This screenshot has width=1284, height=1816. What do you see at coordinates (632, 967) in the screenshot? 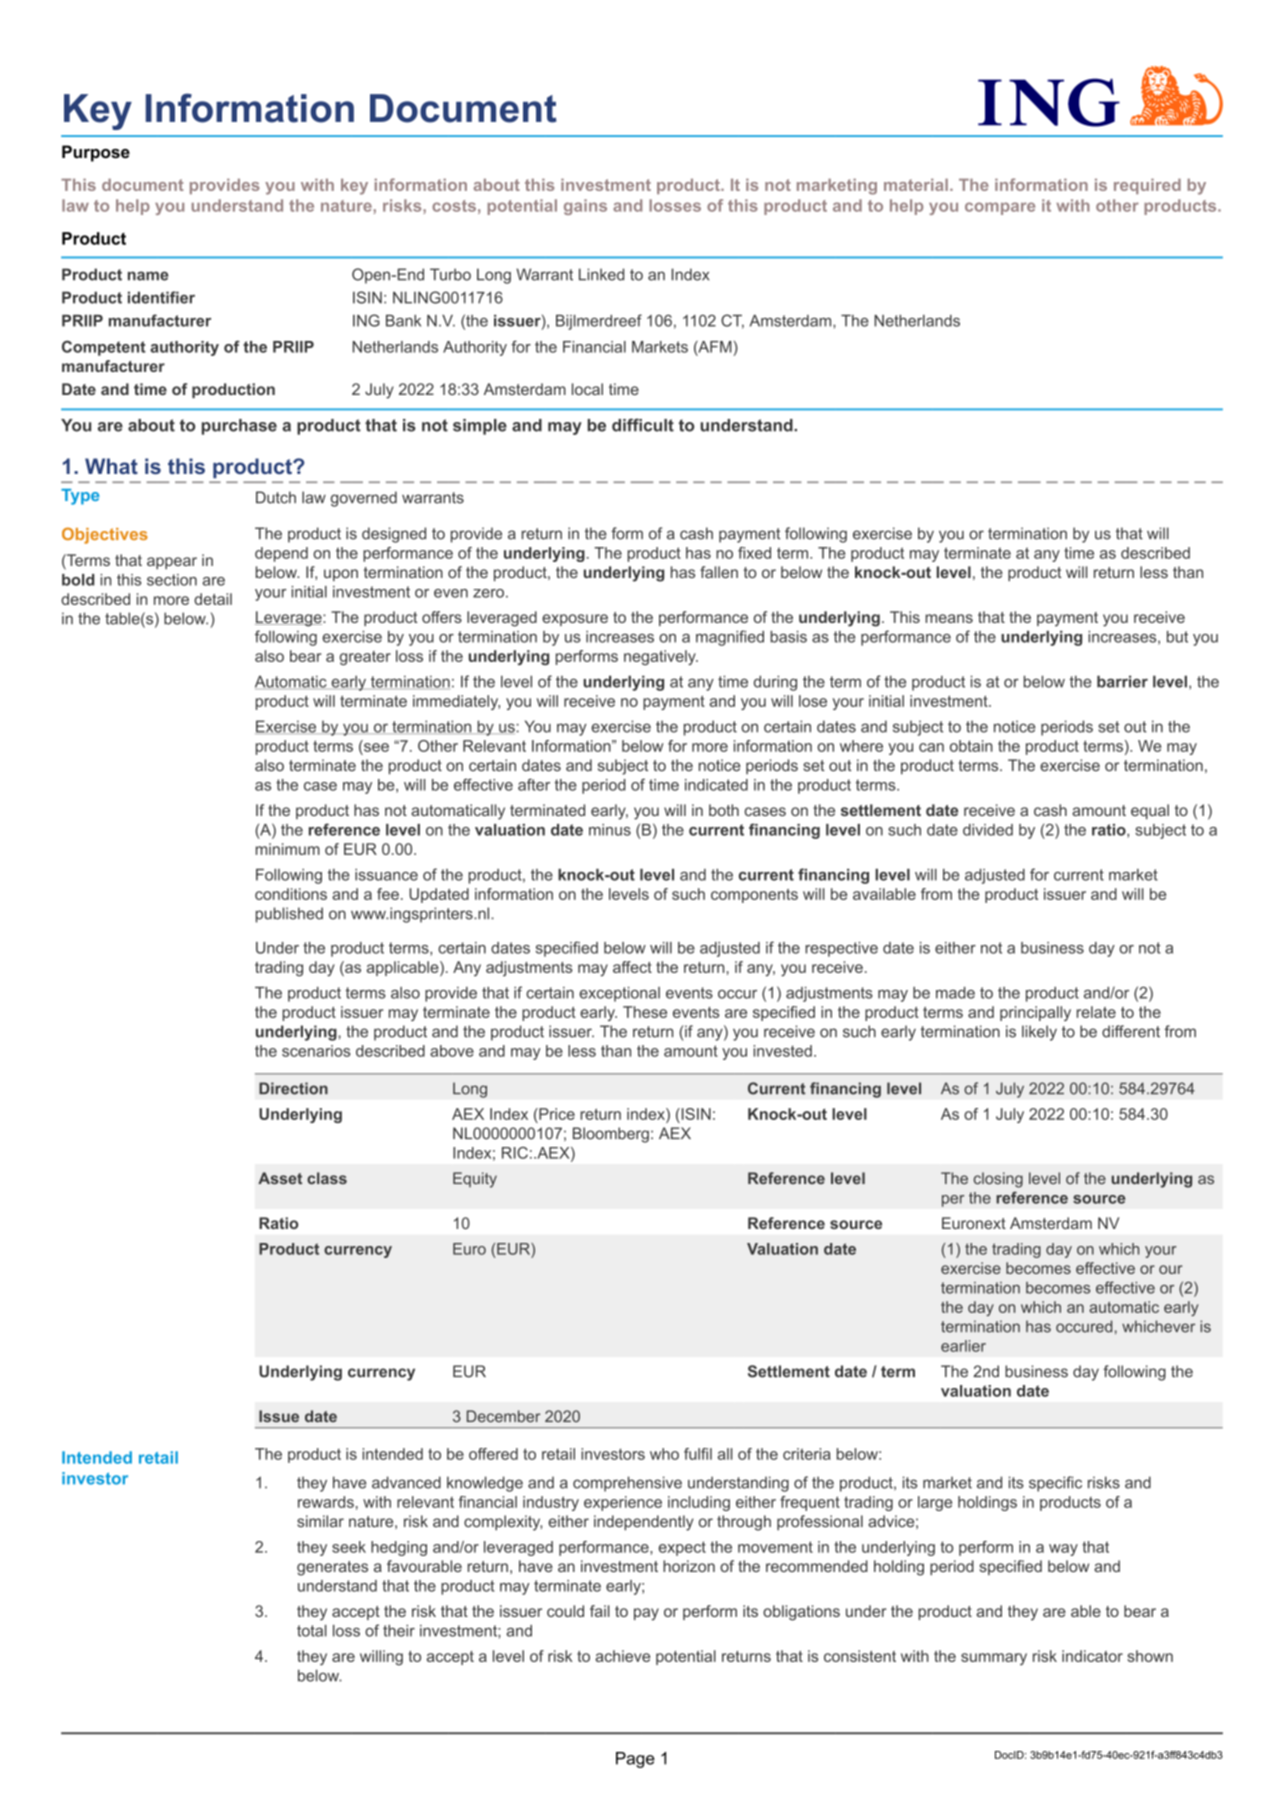
I see `affect` at bounding box center [632, 967].
